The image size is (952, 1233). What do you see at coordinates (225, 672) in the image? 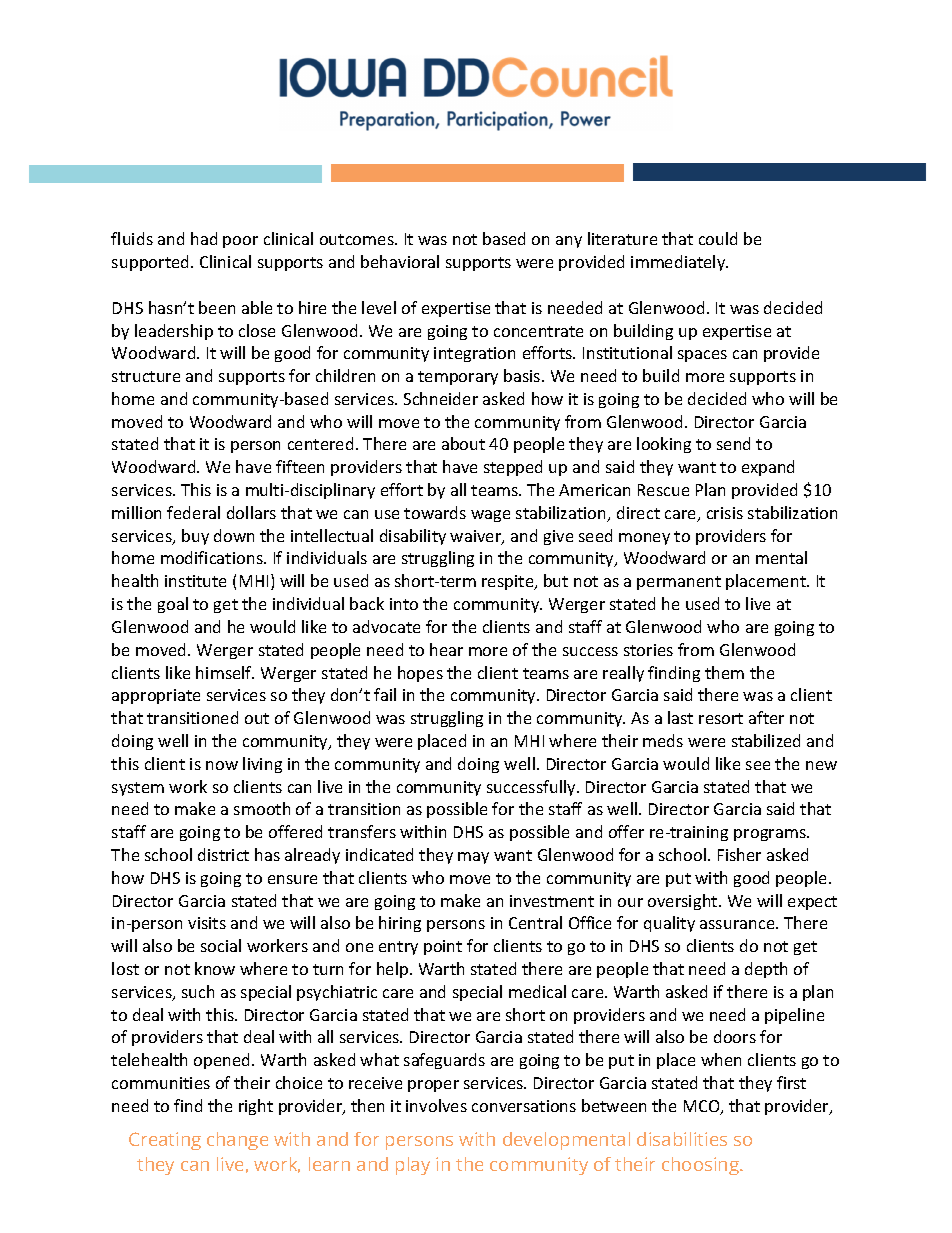
I see `himself` at bounding box center [225, 672].
